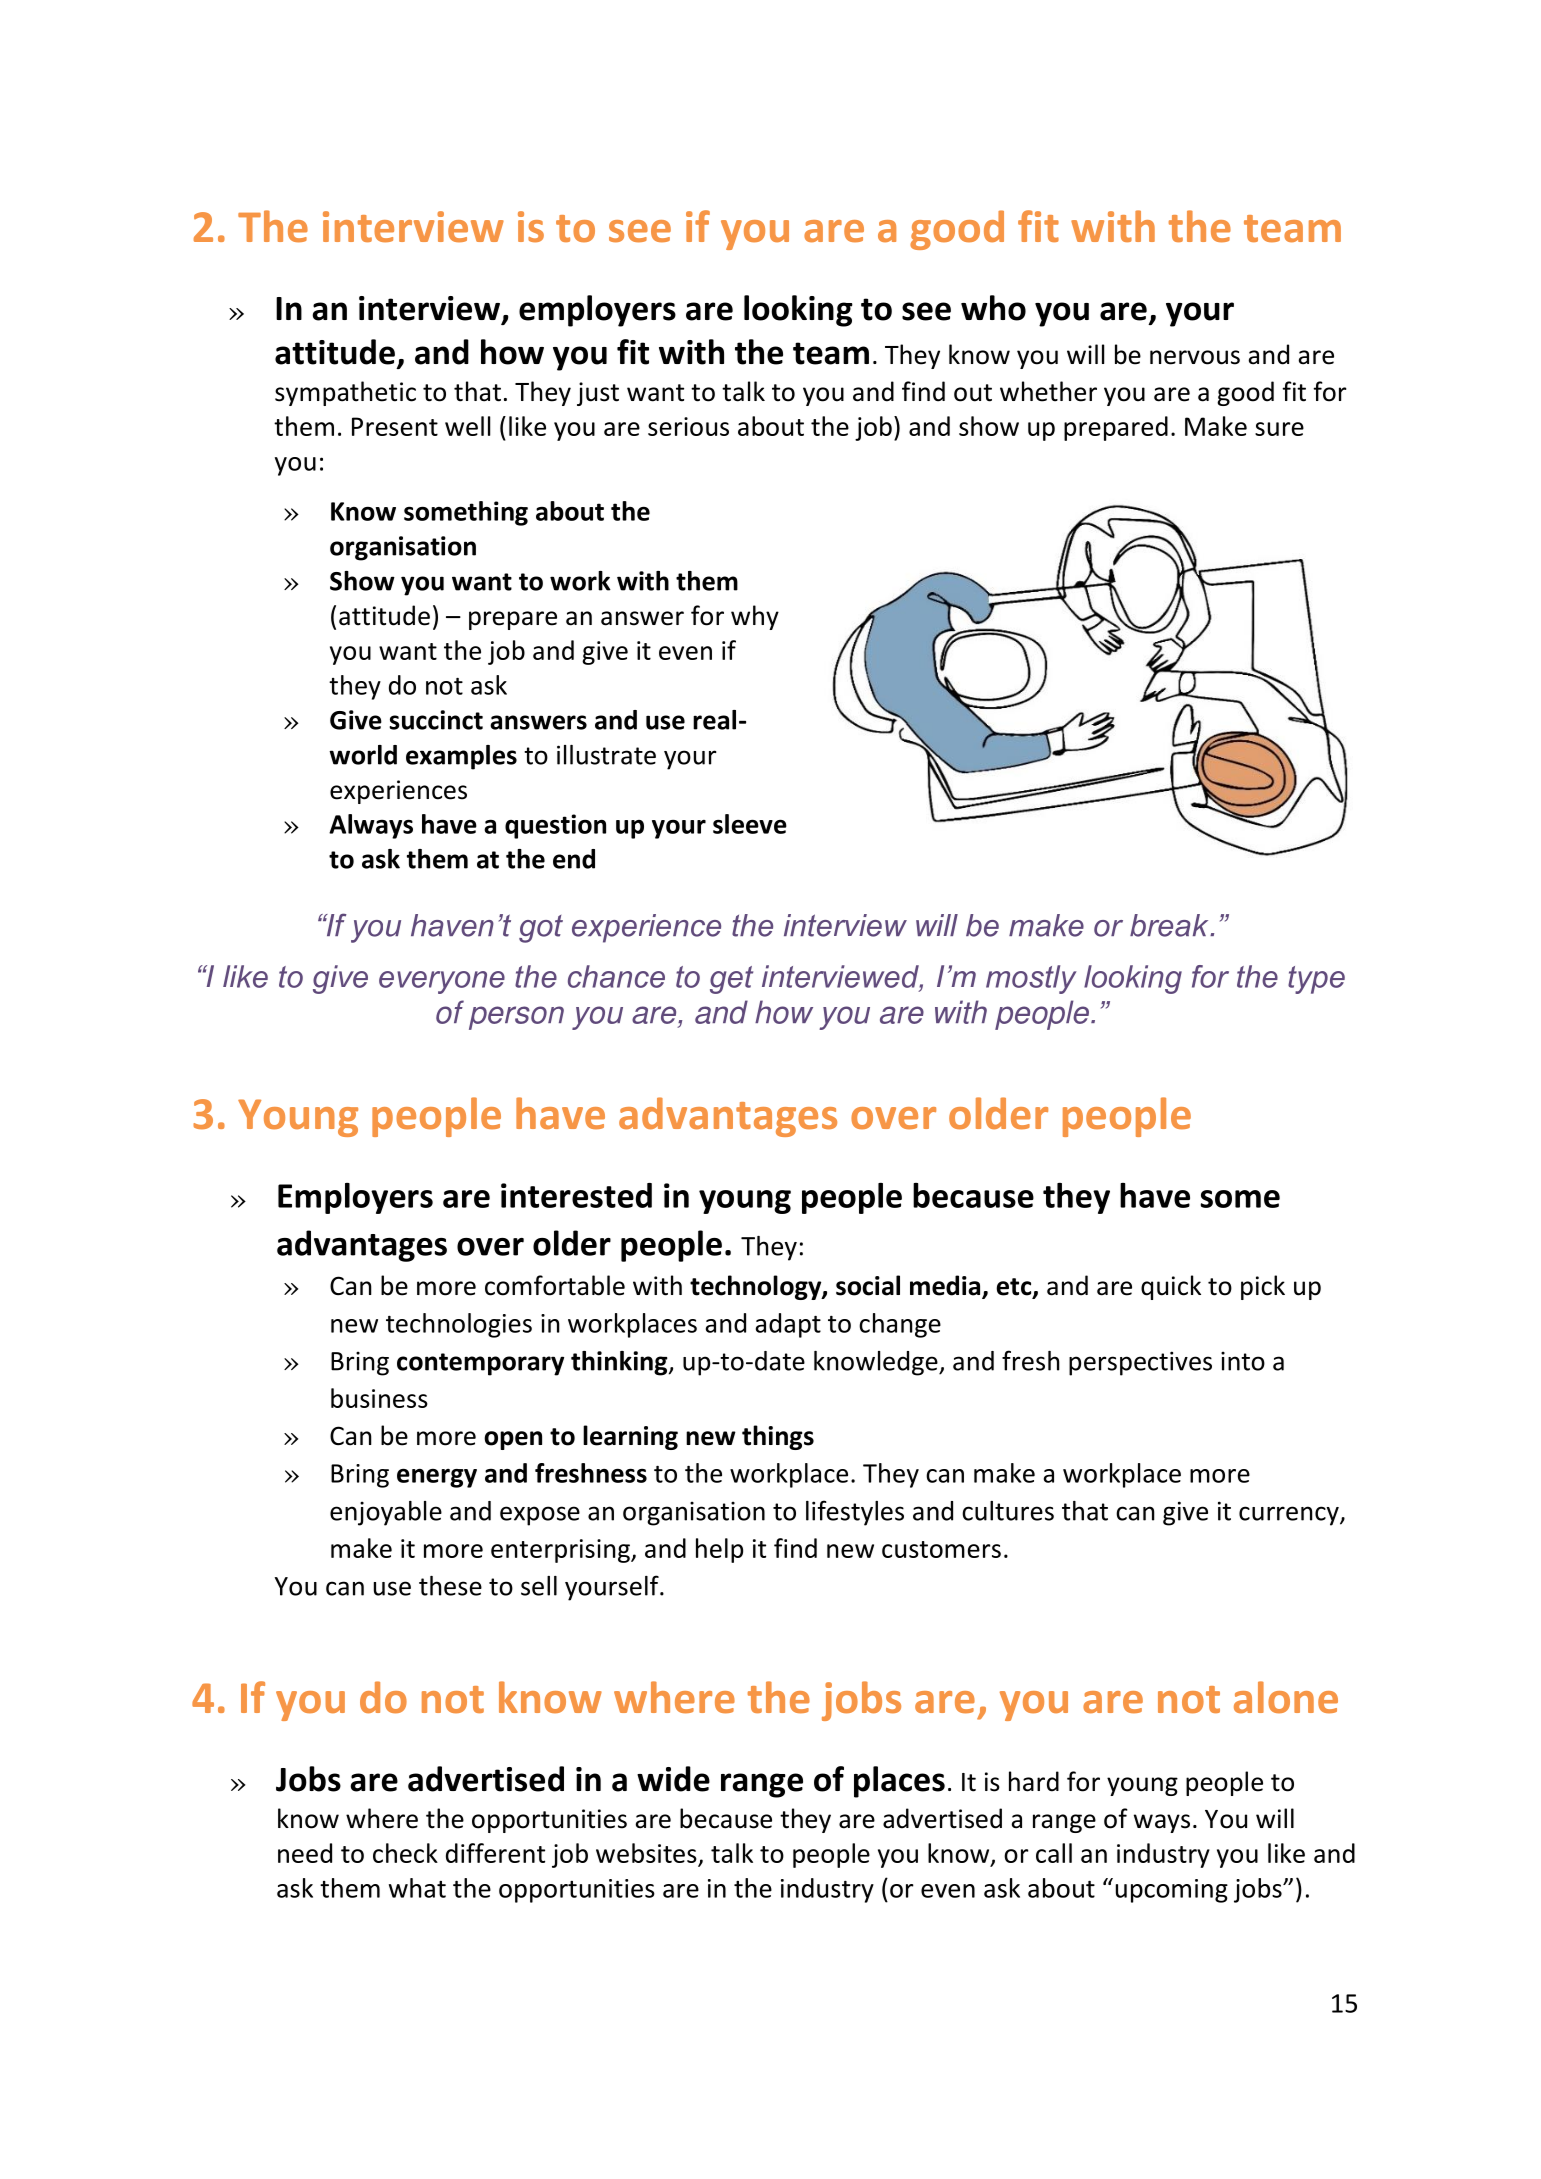  Describe the element at coordinates (1170, 925) in the screenshot. I see `break` at that location.
